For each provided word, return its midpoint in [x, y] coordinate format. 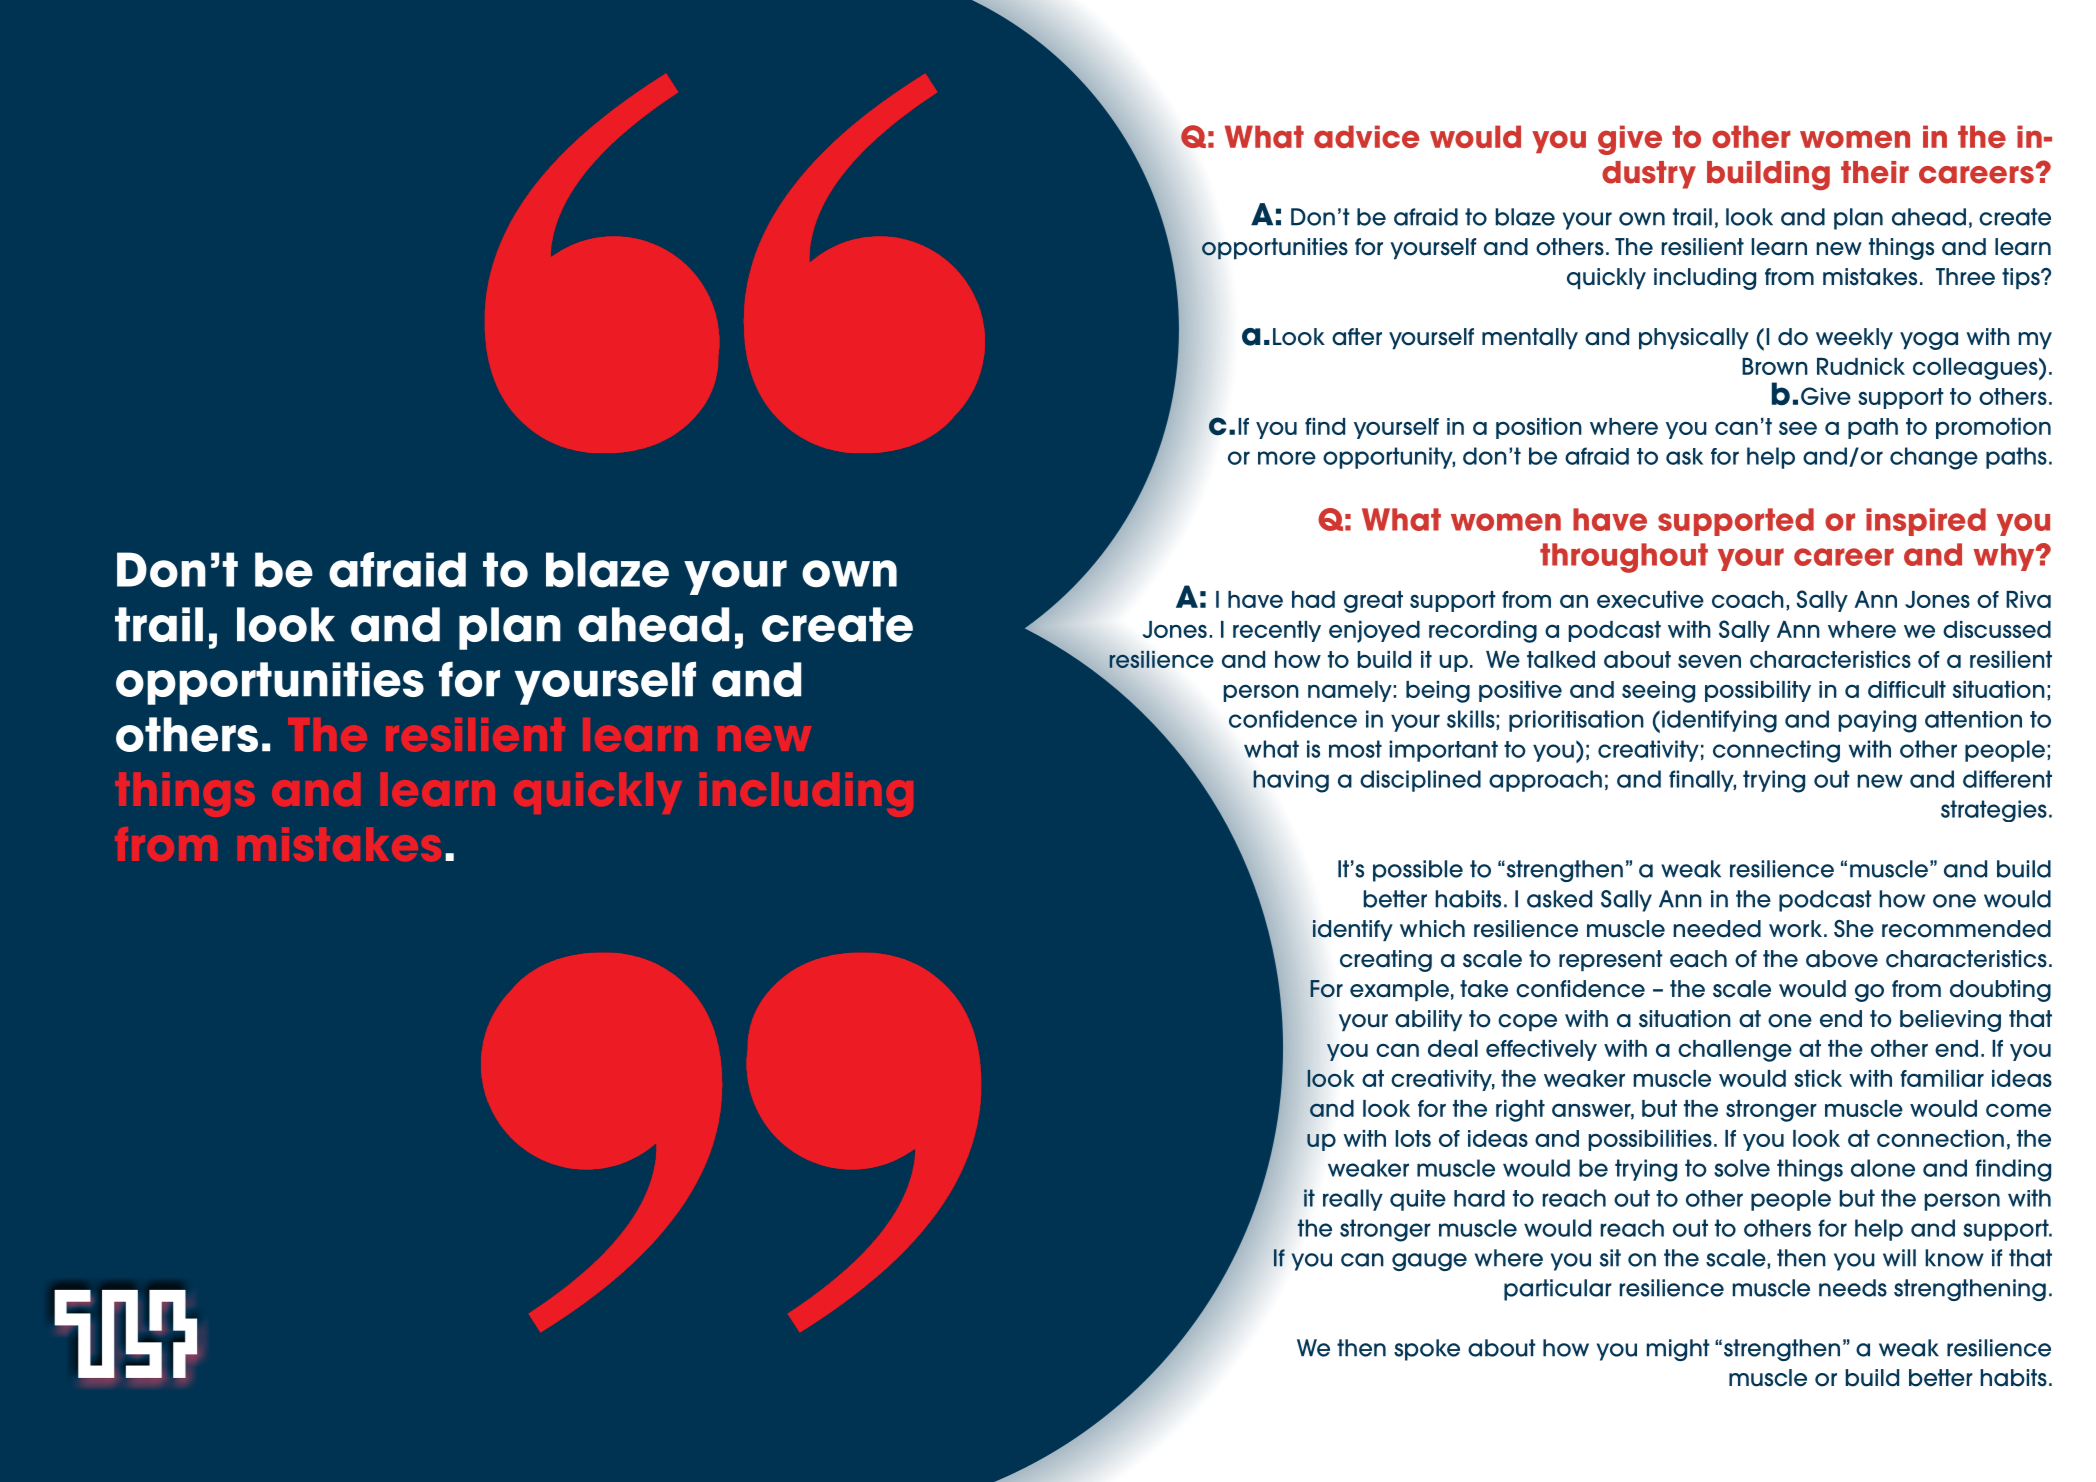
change [1934, 458]
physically [1694, 339]
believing [1950, 1021]
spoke [1427, 1350]
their [1875, 172]
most [1355, 749]
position [1539, 428]
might [1678, 1350]
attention [1973, 719]
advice [1367, 136]
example [1399, 991]
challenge [1735, 1051]
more [1287, 458]
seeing [1658, 692]
